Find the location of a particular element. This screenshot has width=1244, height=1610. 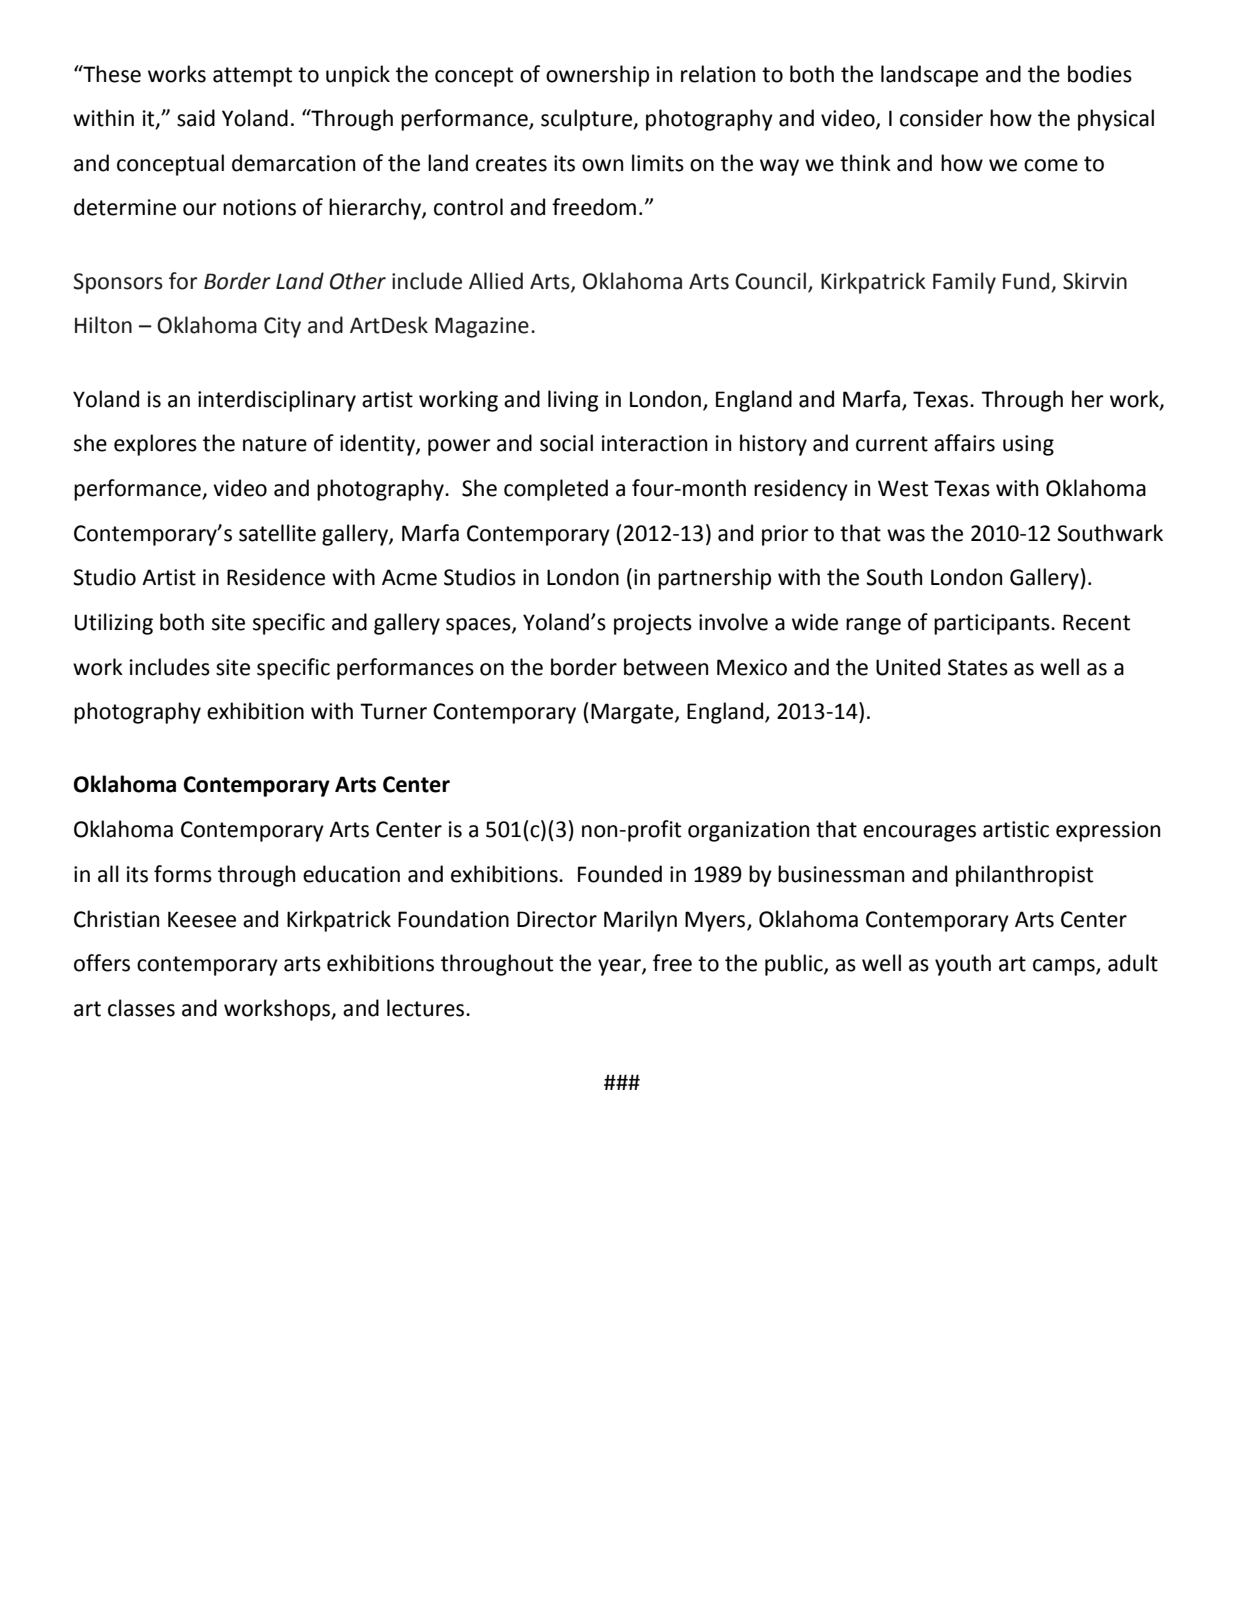

States is located at coordinates (978, 667).
